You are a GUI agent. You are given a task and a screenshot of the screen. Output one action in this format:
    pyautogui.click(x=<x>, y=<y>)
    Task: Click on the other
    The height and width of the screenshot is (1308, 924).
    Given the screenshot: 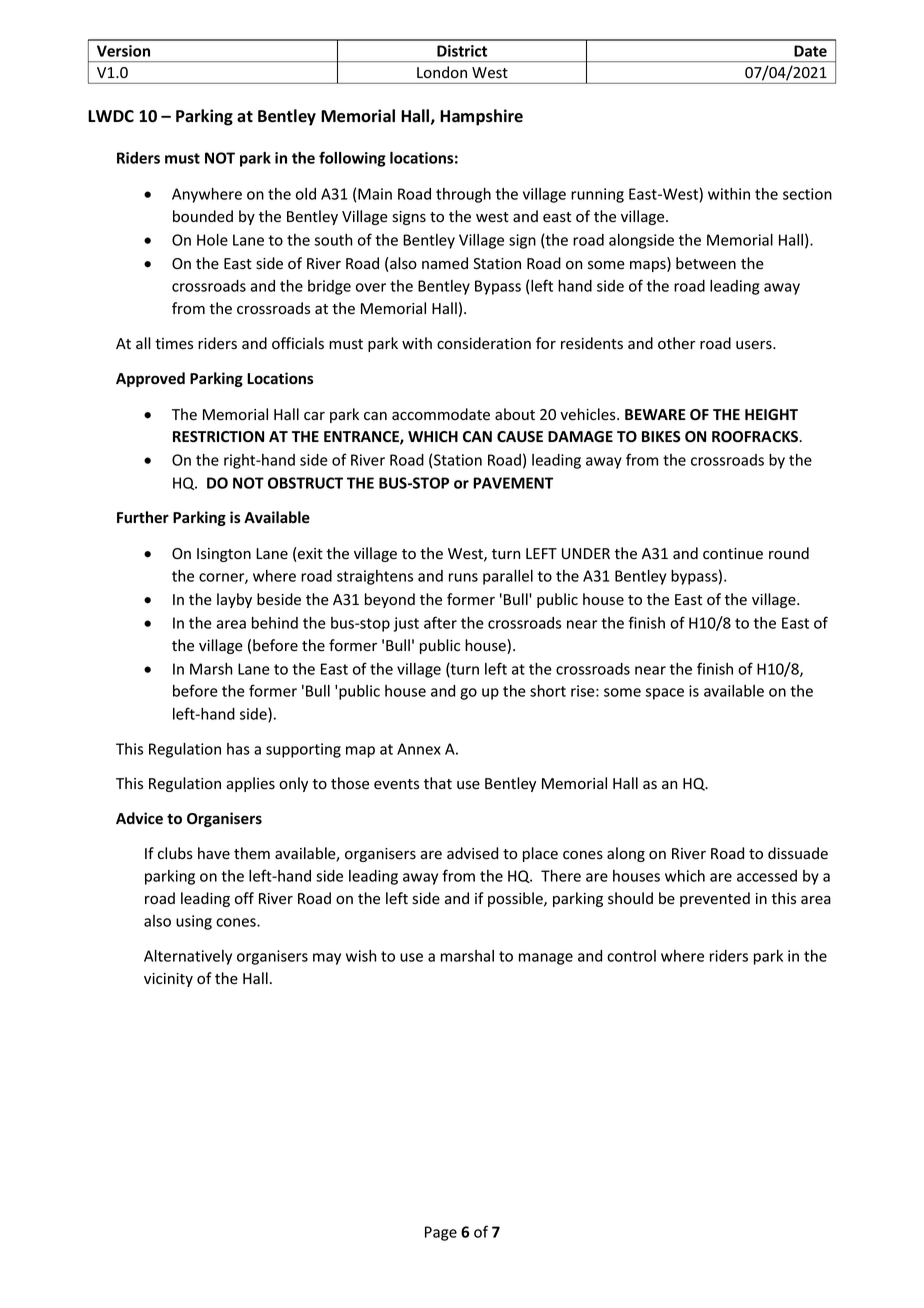 What is the action you would take?
    pyautogui.click(x=676, y=343)
